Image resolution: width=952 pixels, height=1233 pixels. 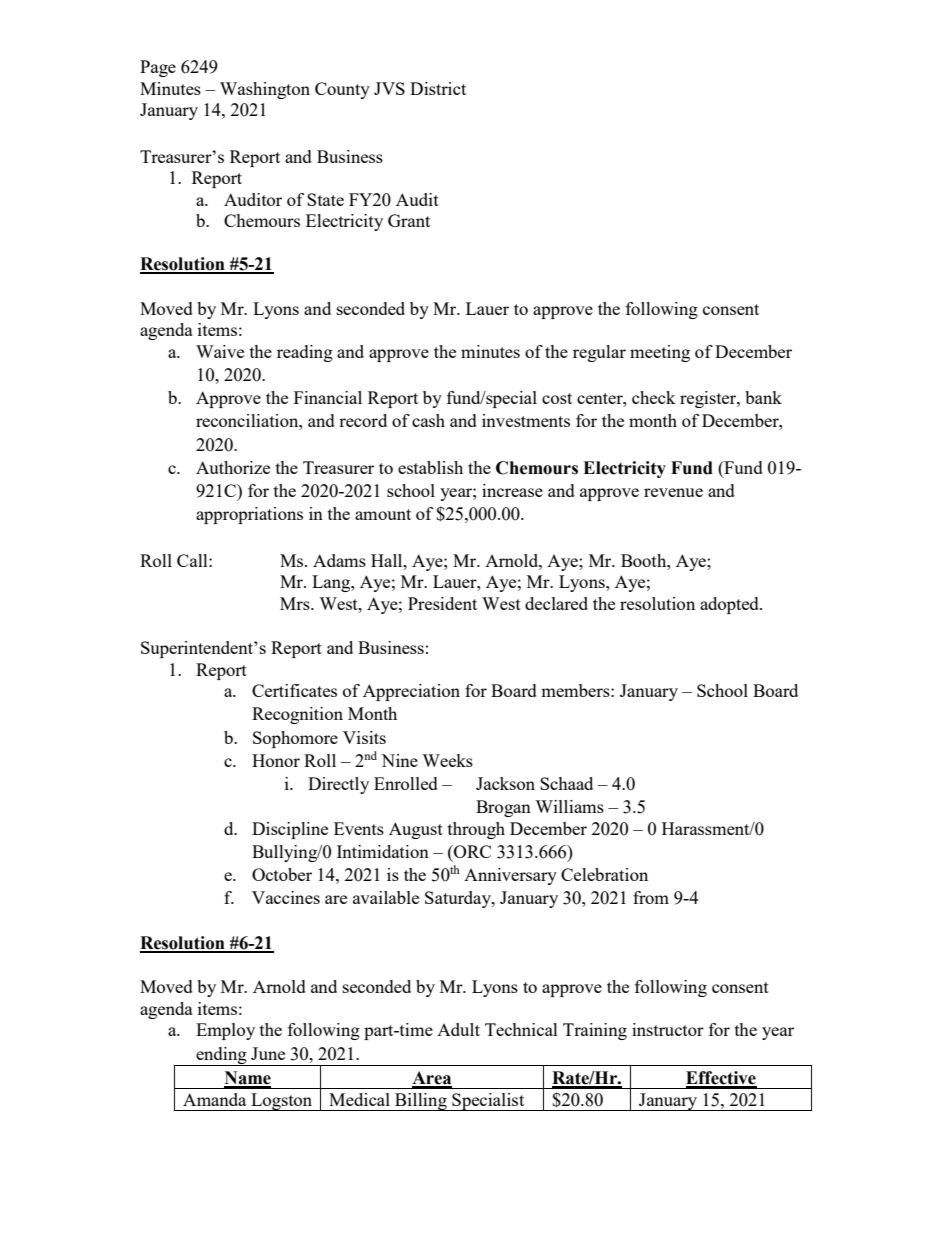 I want to click on meeting, so click(x=660, y=353).
